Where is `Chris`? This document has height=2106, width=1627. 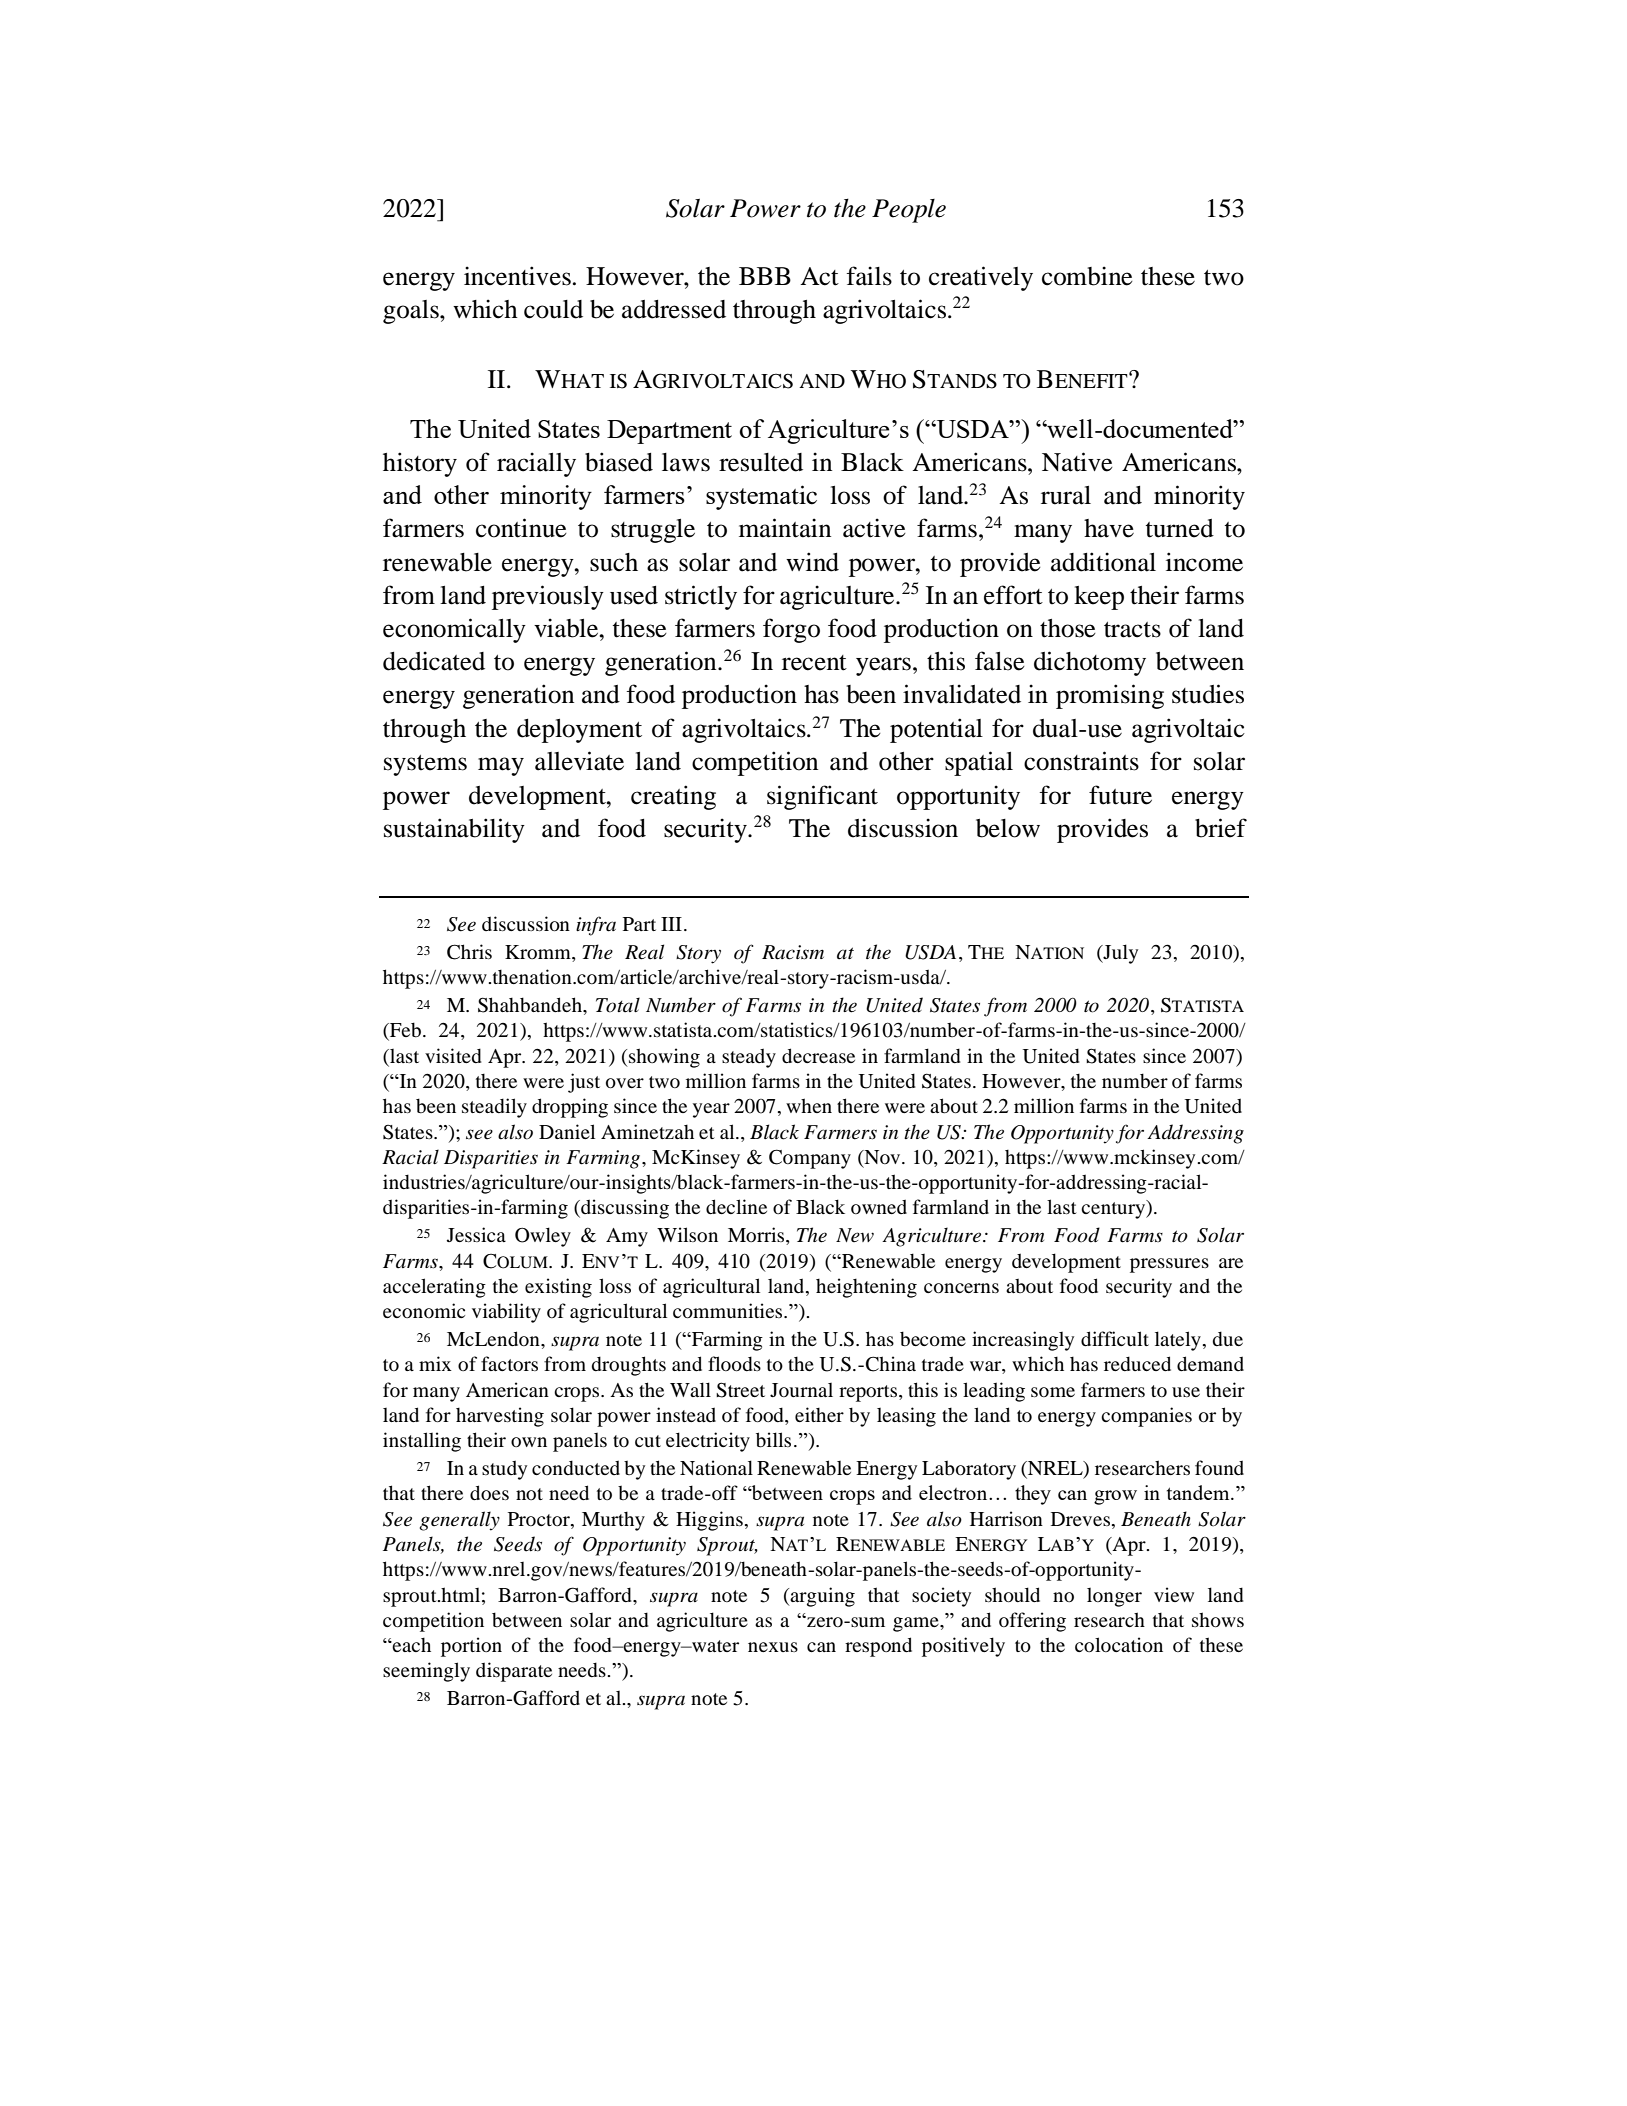 Chris is located at coordinates (469, 952).
